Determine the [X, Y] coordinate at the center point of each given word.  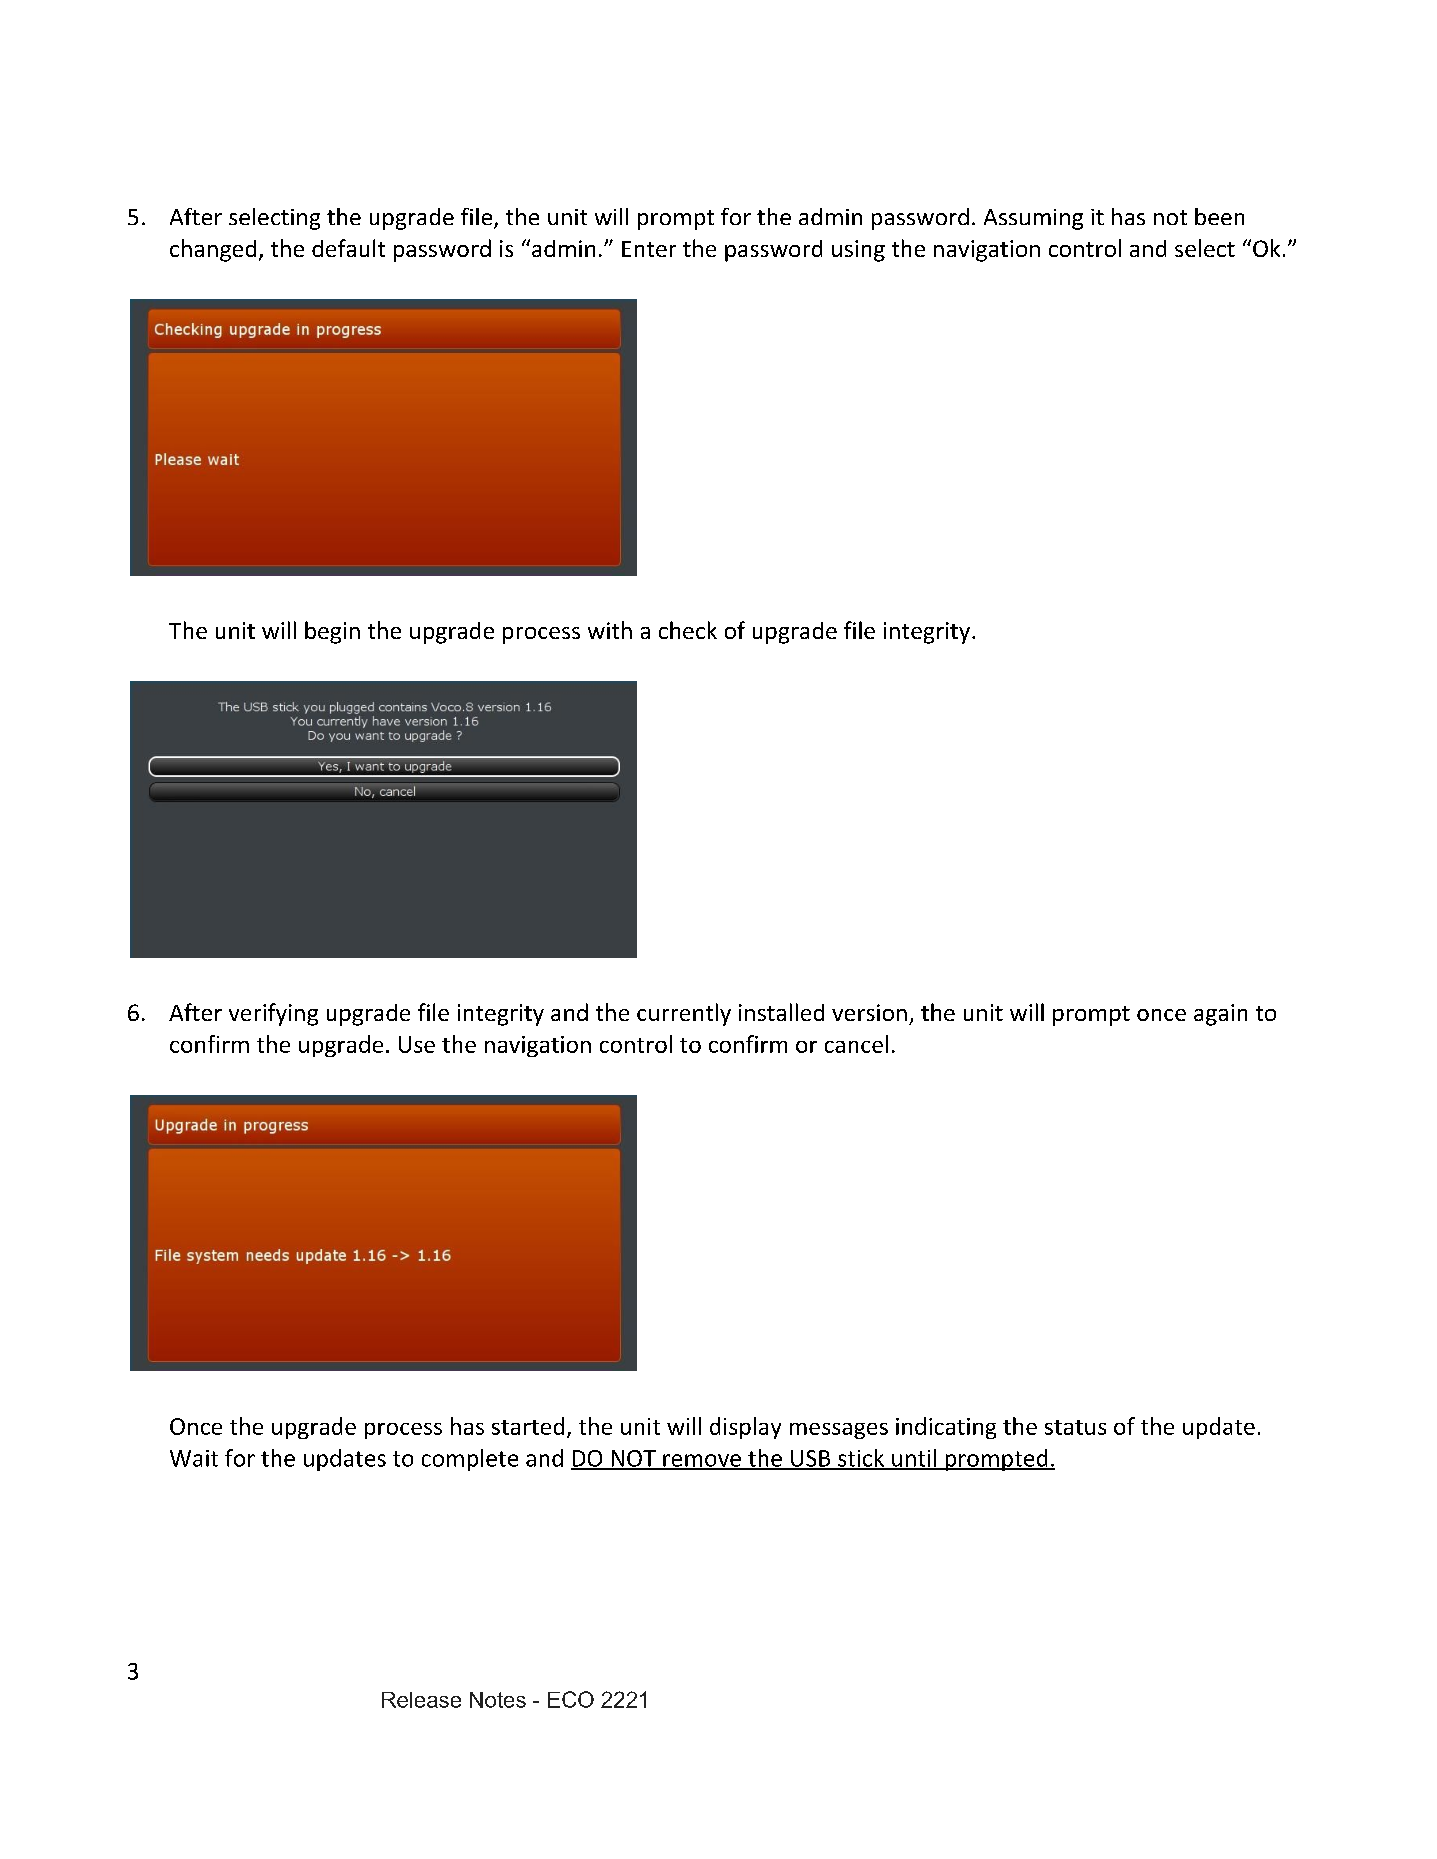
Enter [649, 249]
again [1220, 1015]
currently [684, 1014]
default [348, 248]
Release [421, 1700]
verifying [273, 1014]
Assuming [1033, 219]
